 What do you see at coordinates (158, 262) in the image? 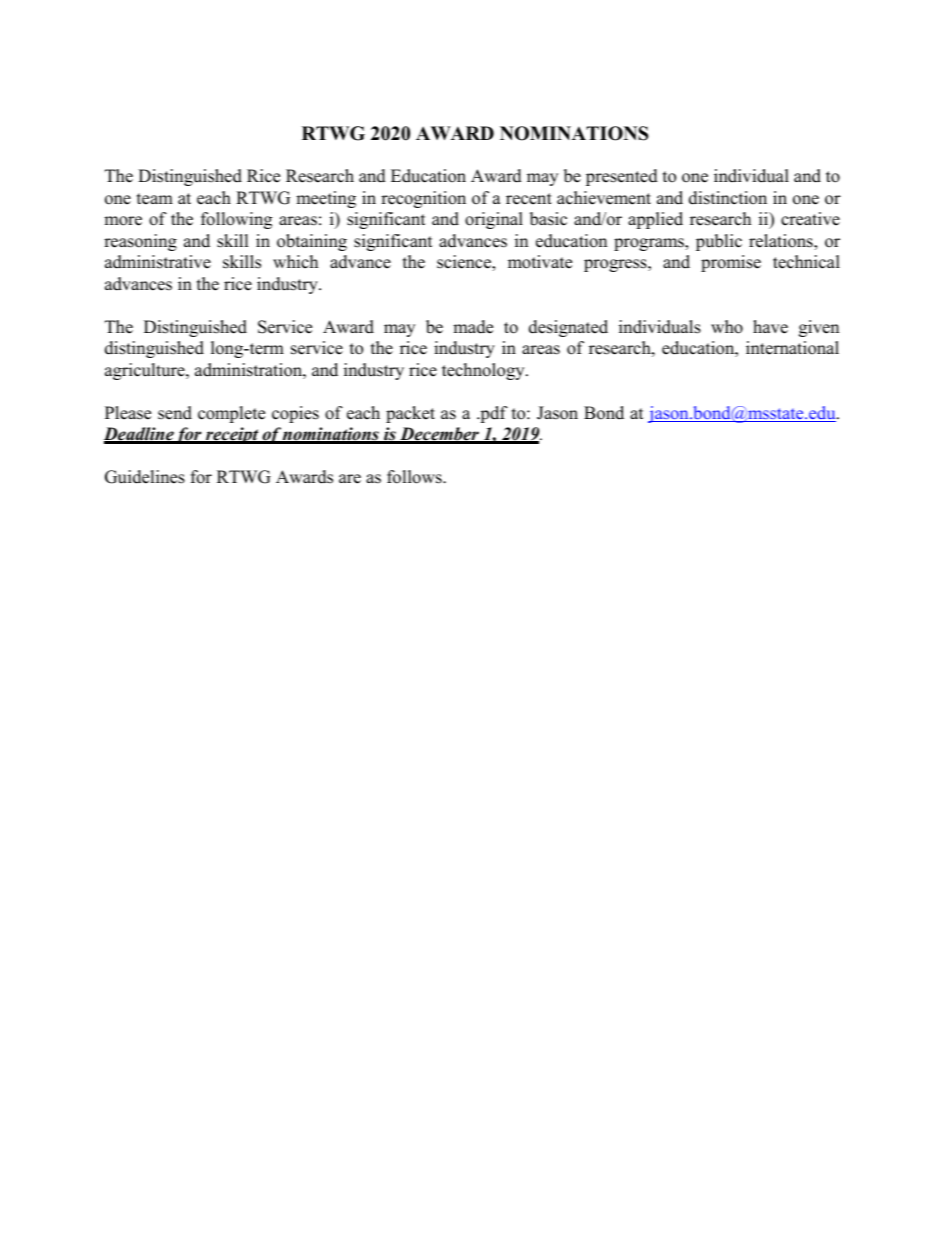
I see `administrative` at bounding box center [158, 262].
